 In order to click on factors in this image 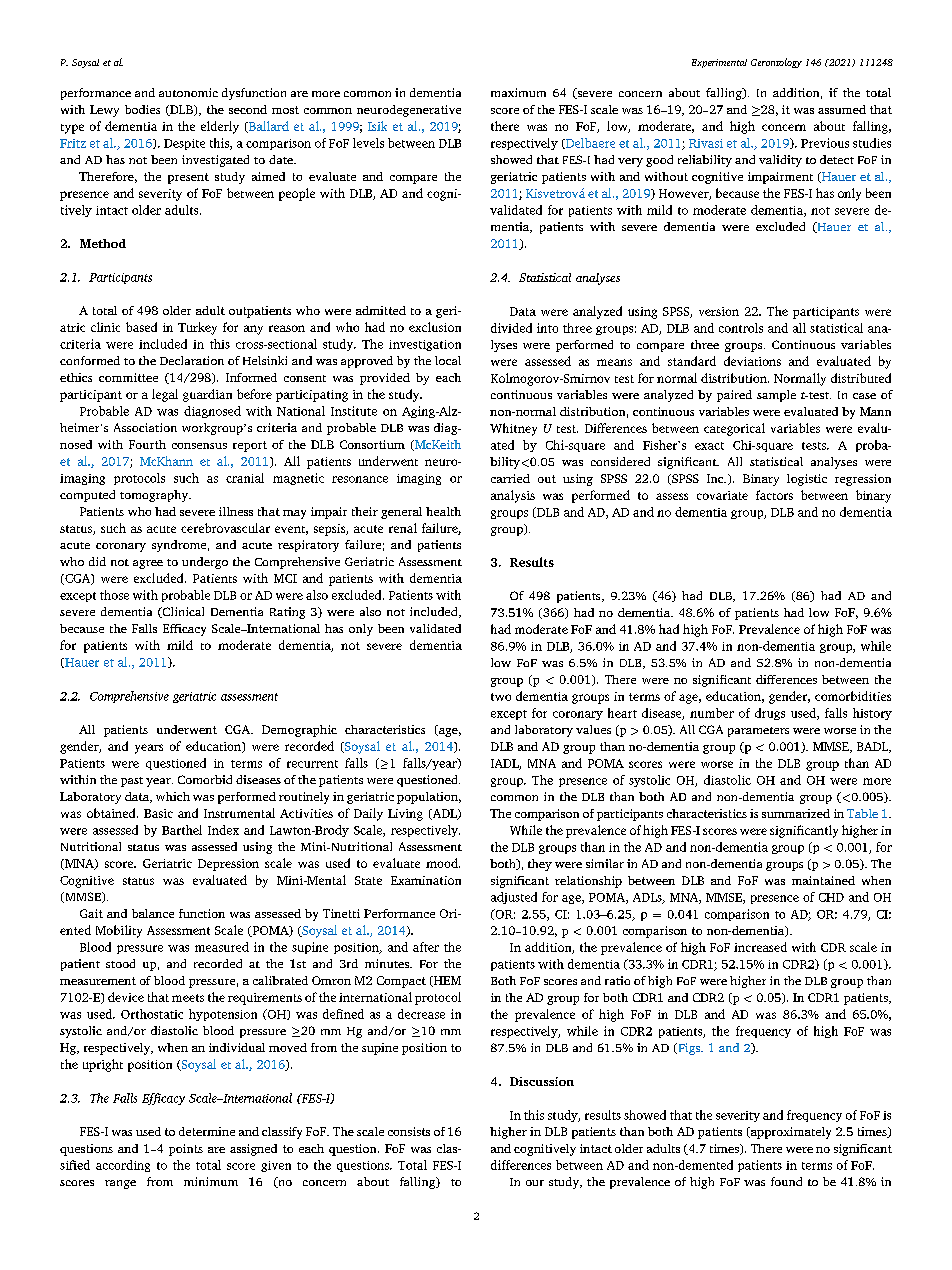, I will do `click(774, 495)`.
